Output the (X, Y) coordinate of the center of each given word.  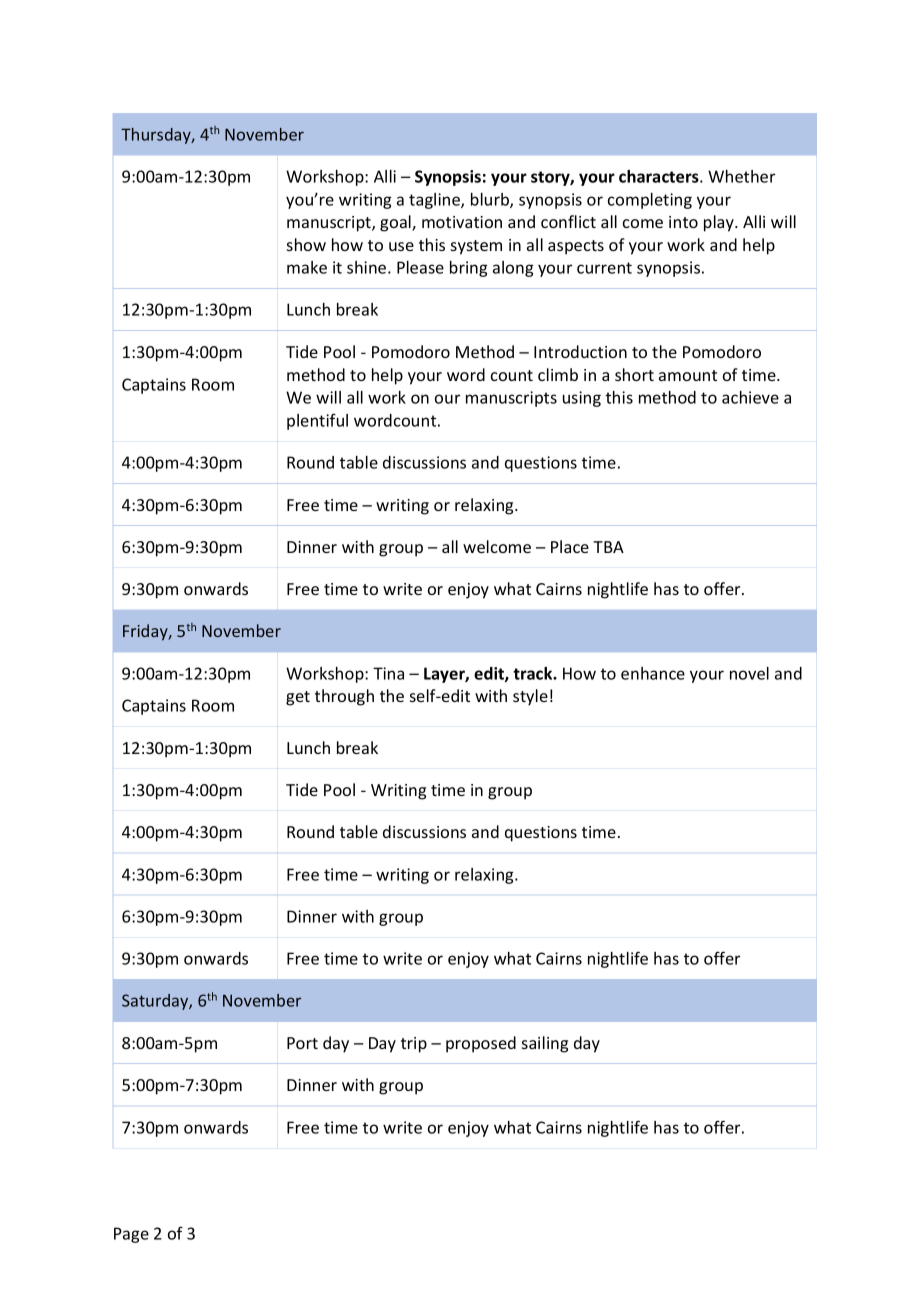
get (298, 698)
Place (570, 546)
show (306, 244)
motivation (462, 222)
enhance (653, 673)
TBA (608, 547)
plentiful (317, 421)
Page (131, 1235)
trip (414, 1045)
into (683, 222)
